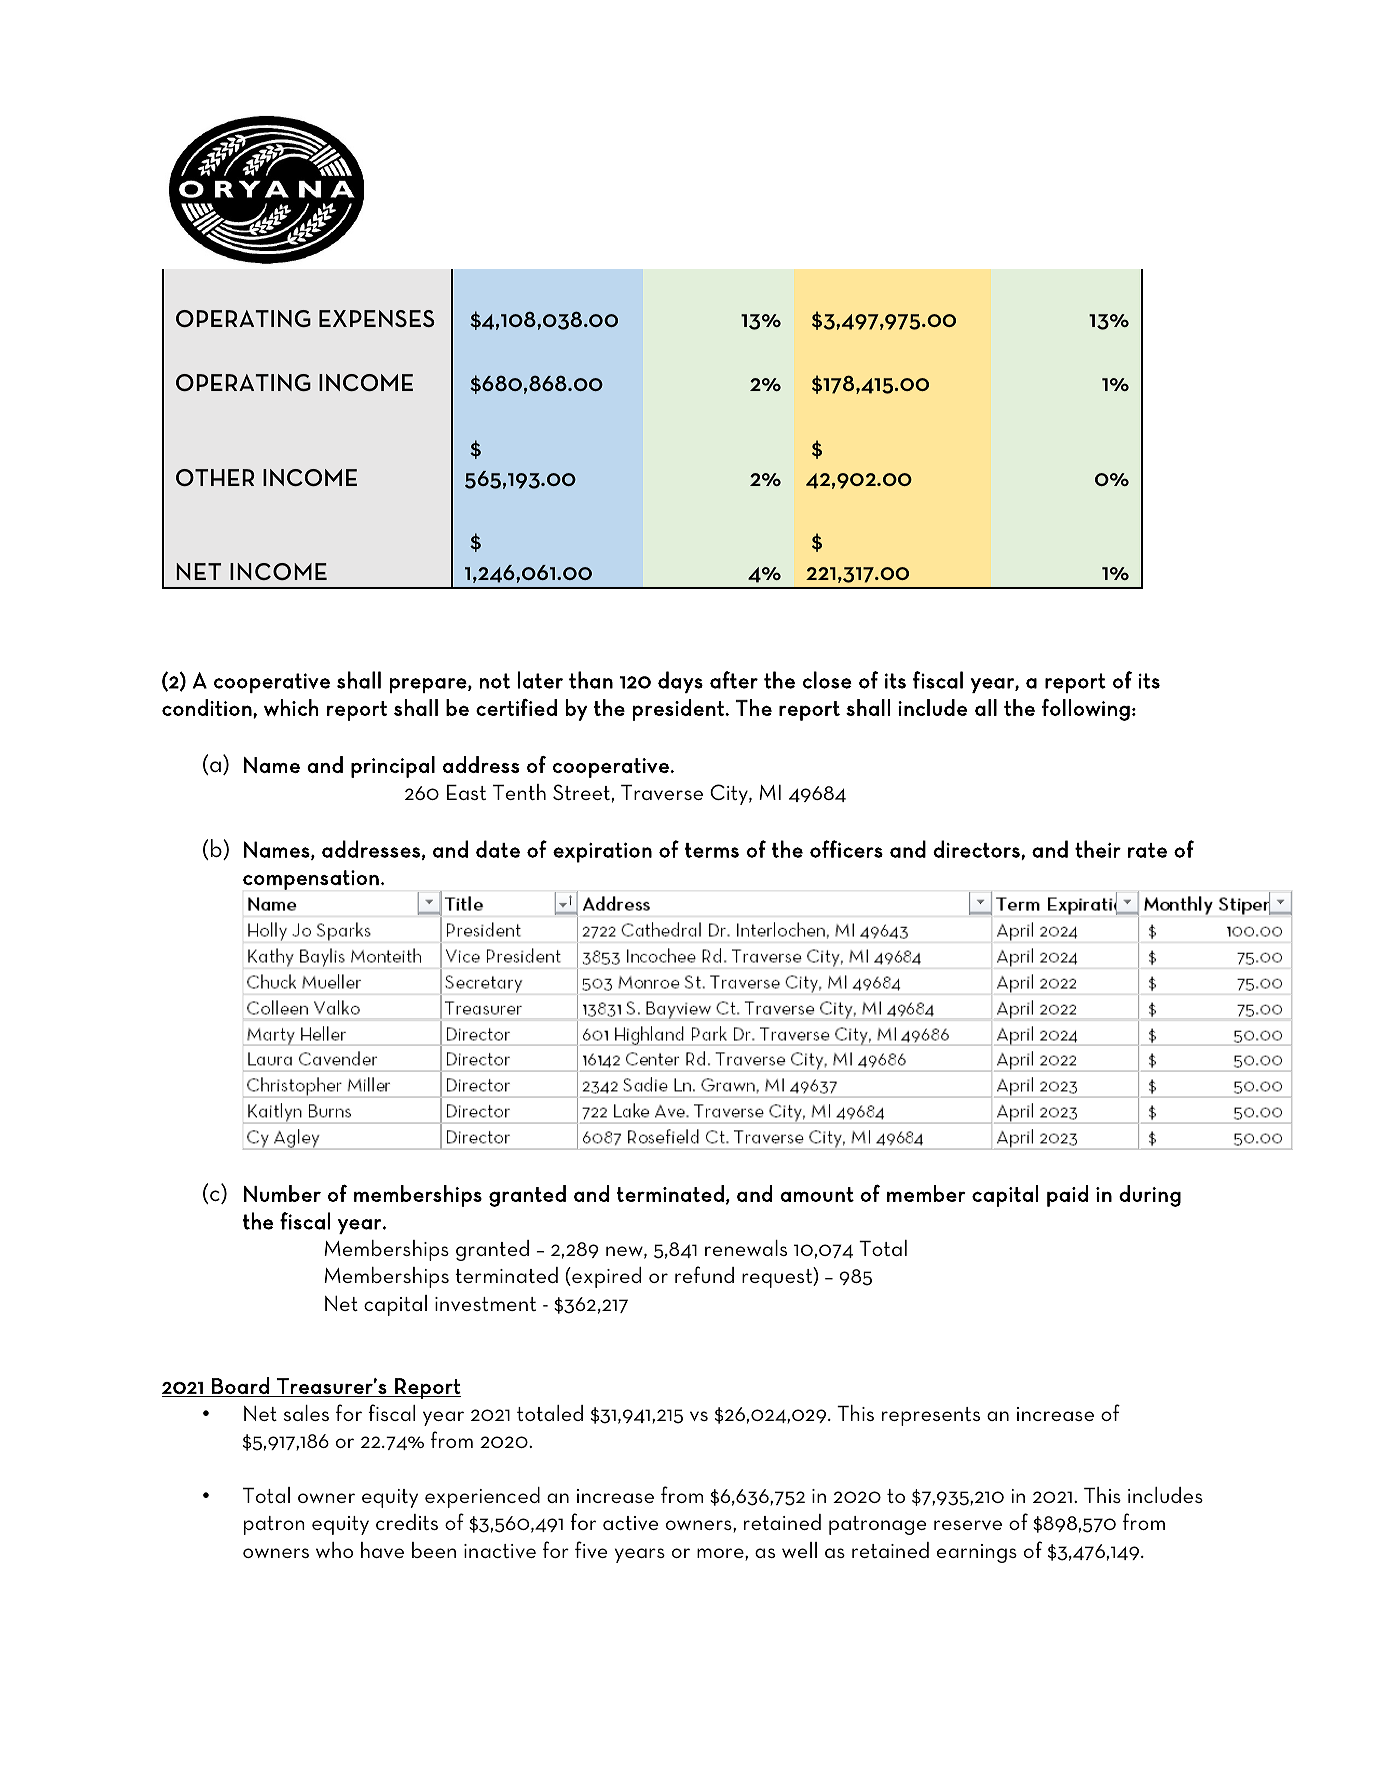 The height and width of the screenshot is (1778, 1374). What do you see at coordinates (734, 680) in the screenshot?
I see `after` at bounding box center [734, 680].
